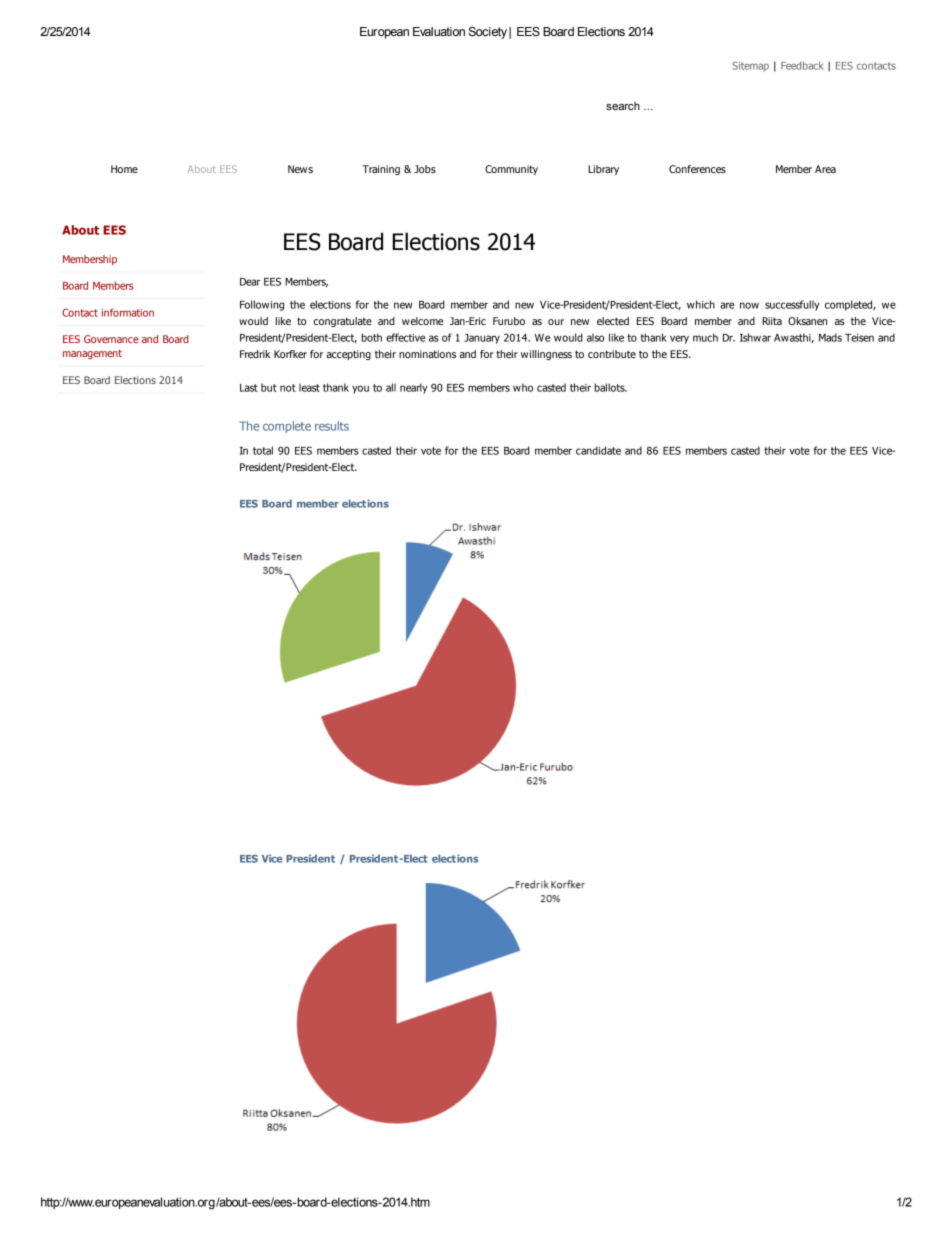 The width and height of the document is (952, 1233). I want to click on results, so click(332, 426).
